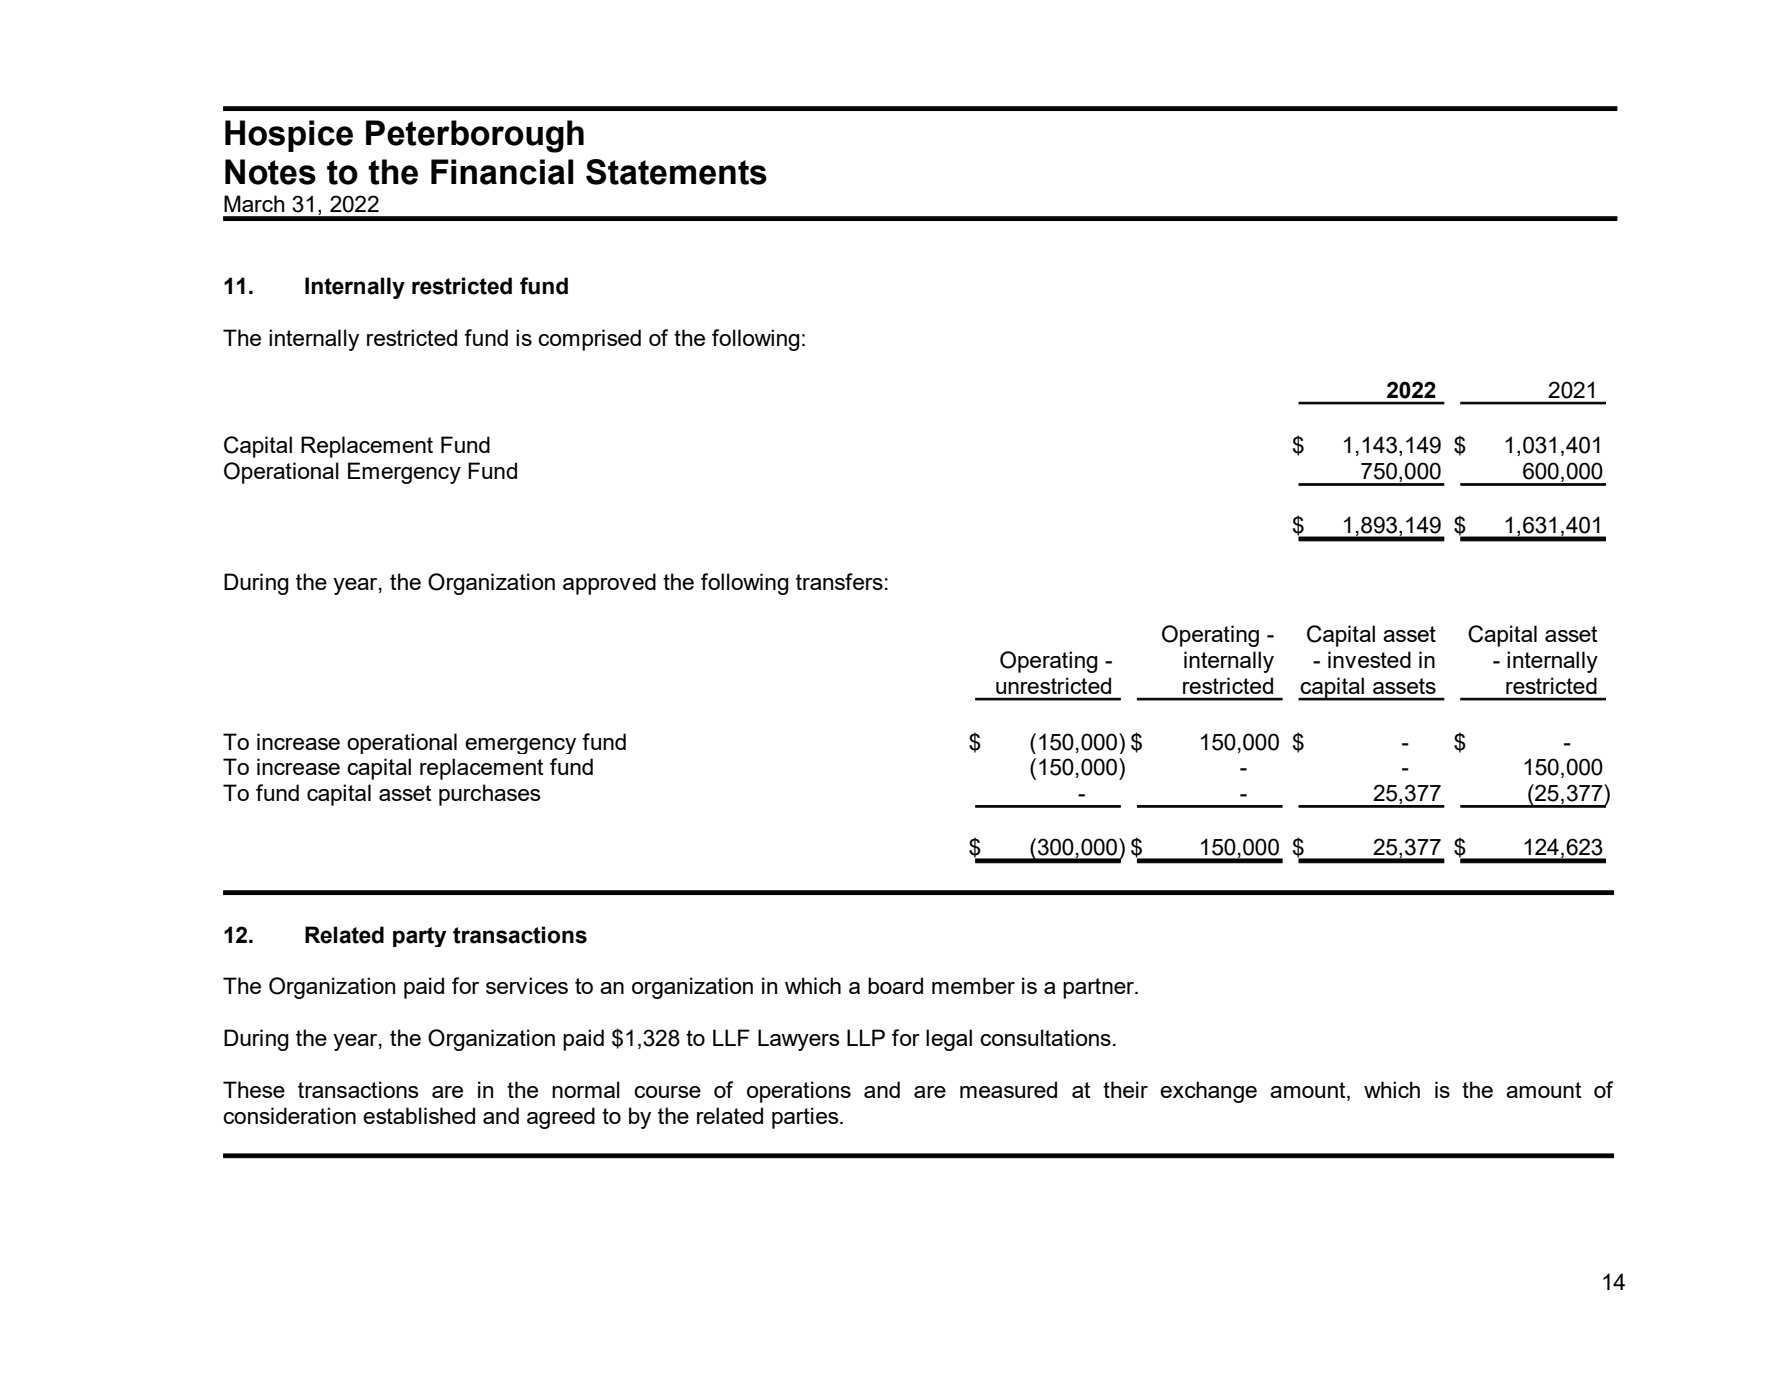 The height and width of the screenshot is (1375, 1779). What do you see at coordinates (502, 172) in the screenshot?
I see `Financial` at bounding box center [502, 172].
